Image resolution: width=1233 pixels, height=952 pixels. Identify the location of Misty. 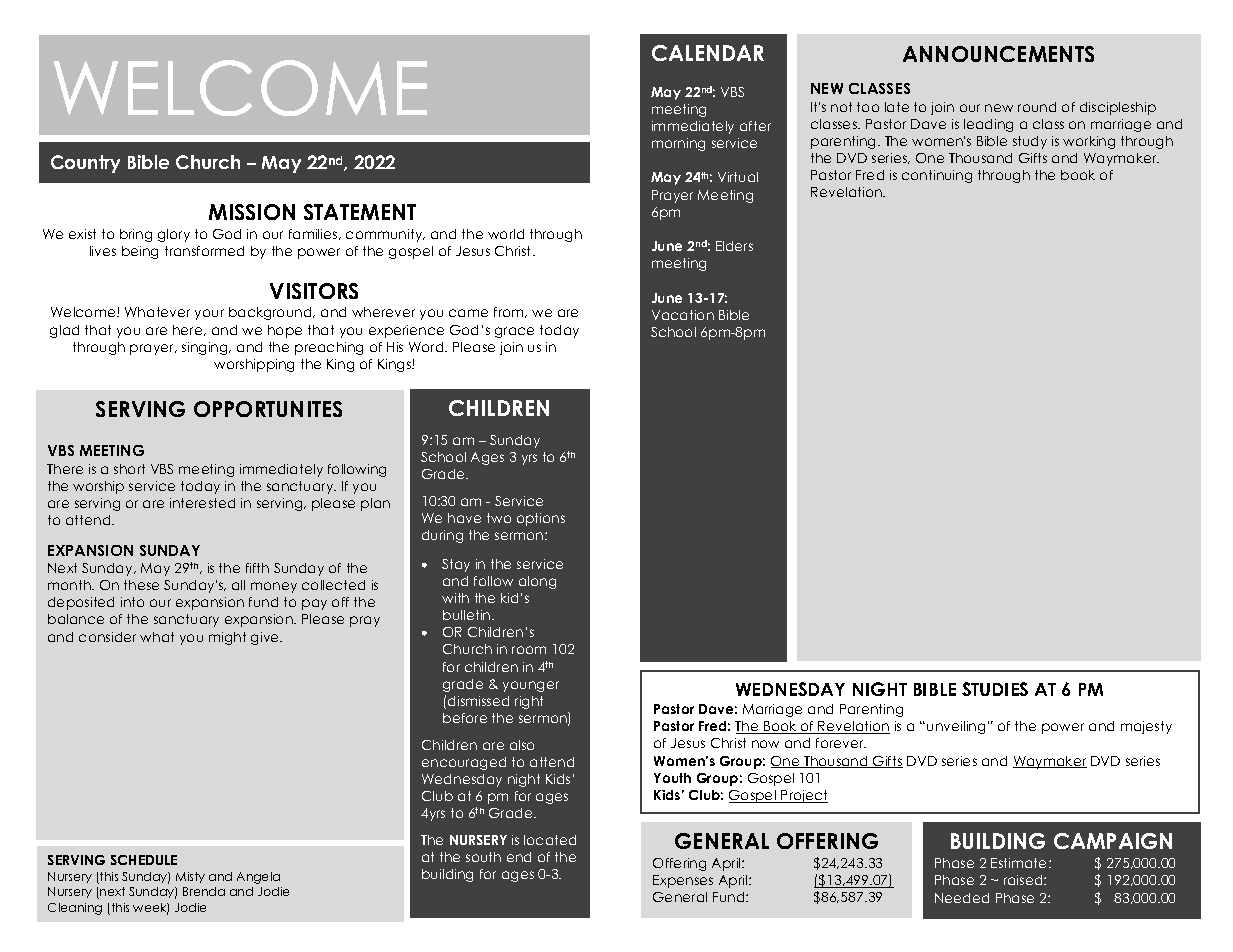
(190, 877).
